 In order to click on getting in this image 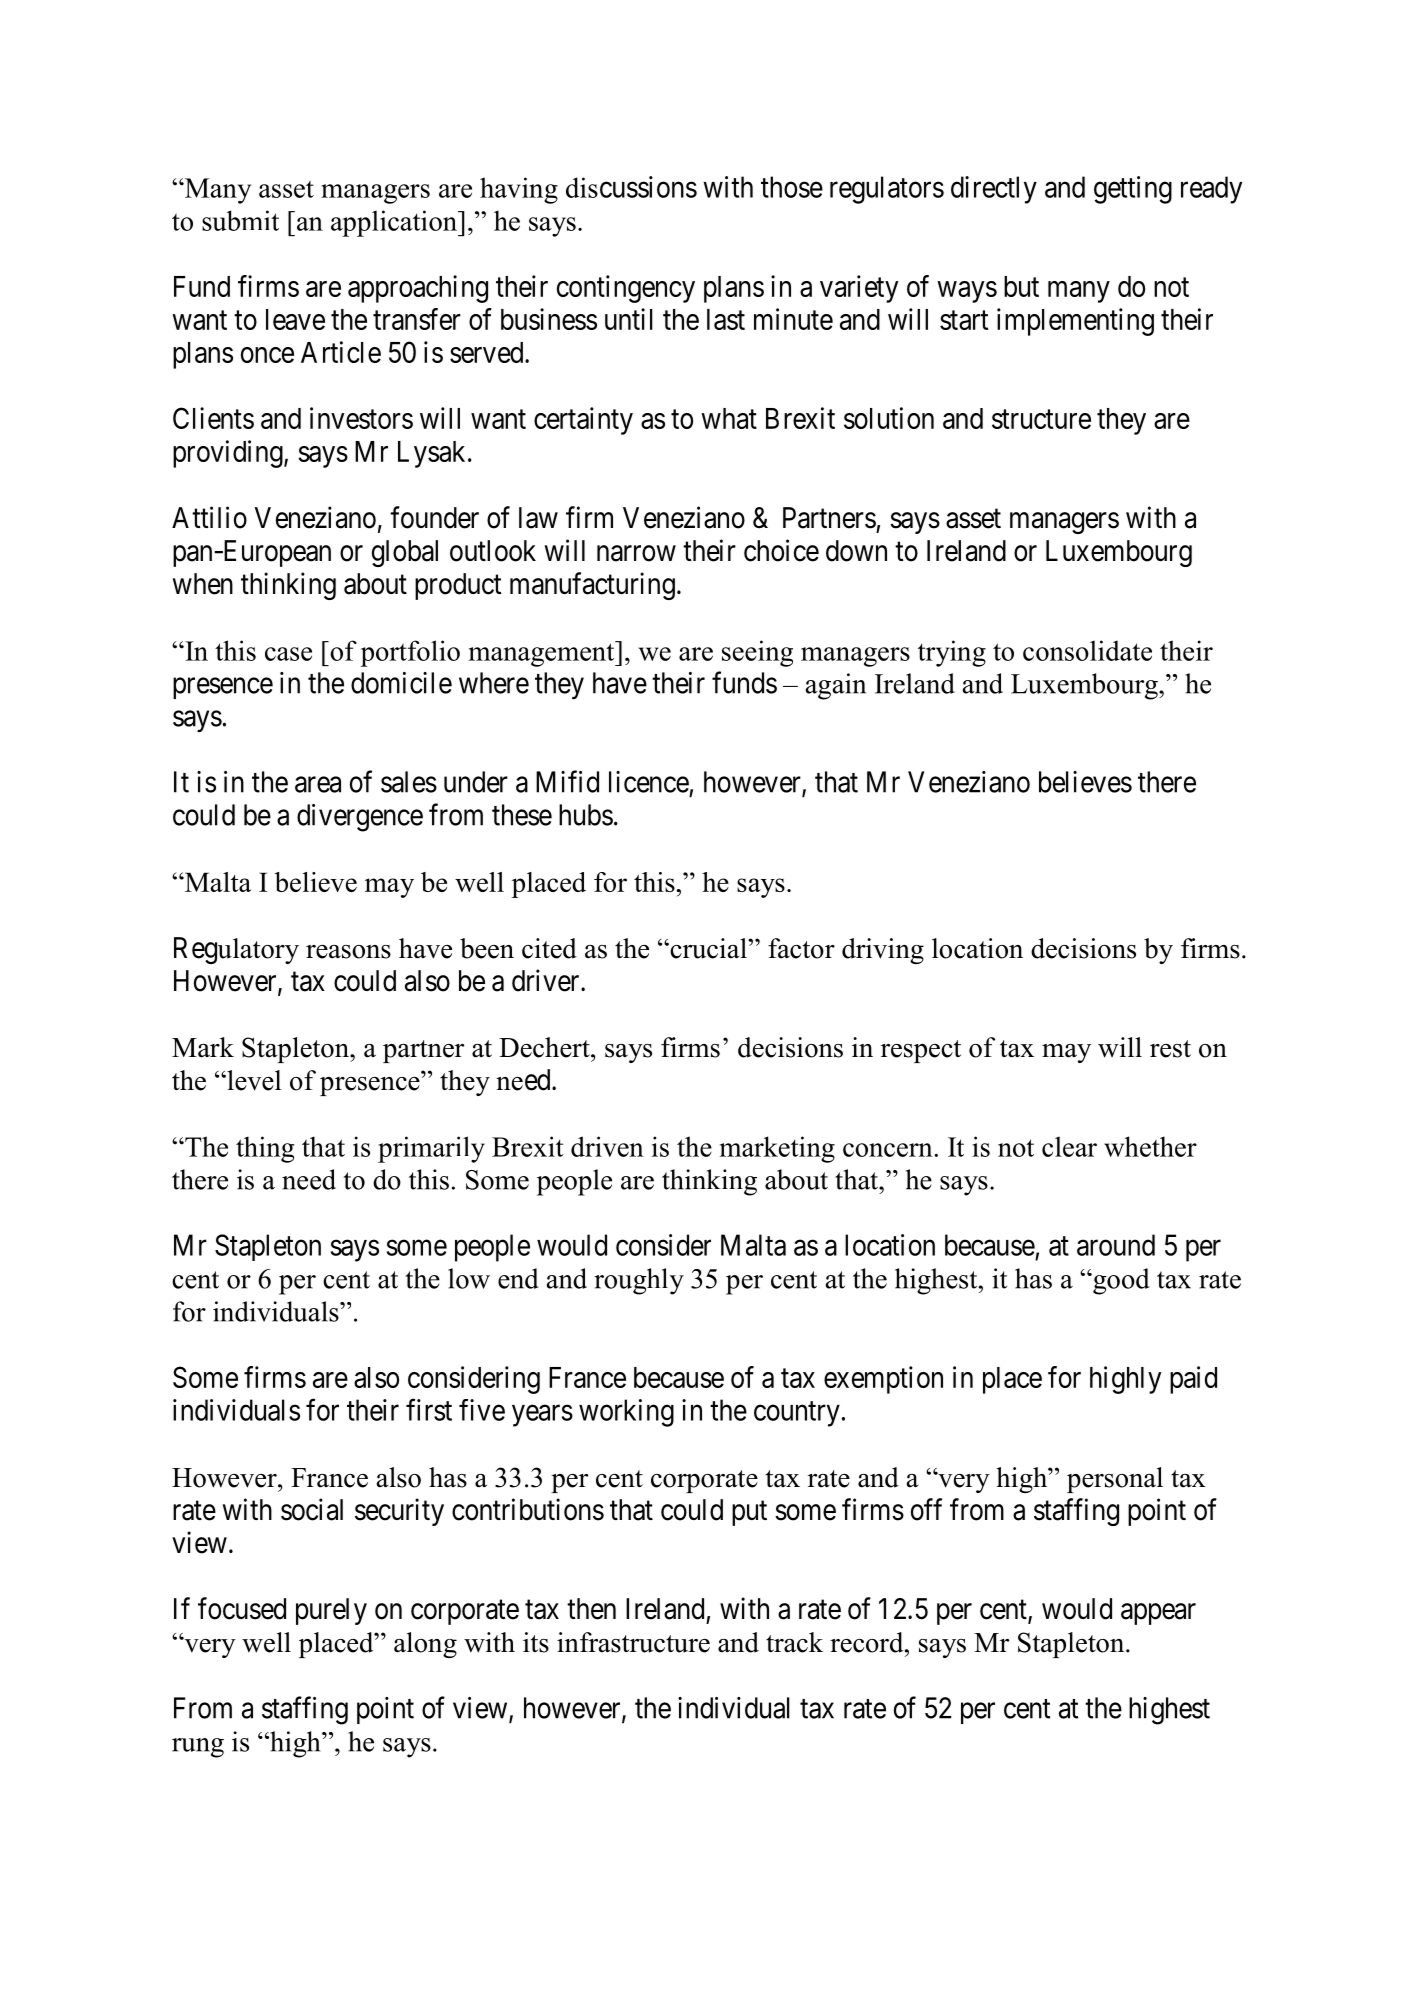, I will do `click(1133, 190)`.
